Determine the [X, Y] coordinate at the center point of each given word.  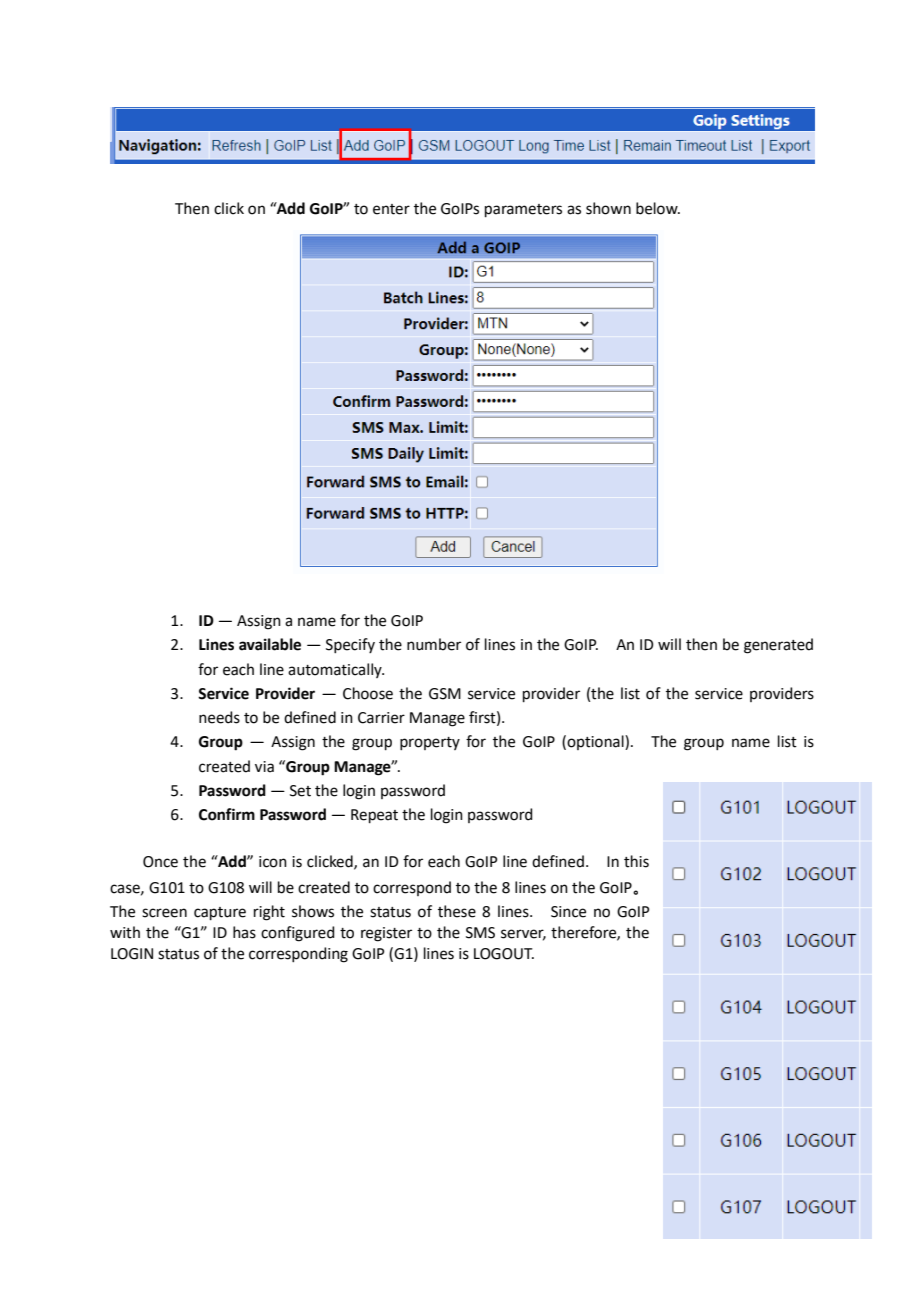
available [270, 644]
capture [220, 913]
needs [219, 717]
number [434, 644]
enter [391, 209]
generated [778, 646]
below [658, 208]
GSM [445, 694]
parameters [523, 210]
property [430, 743]
